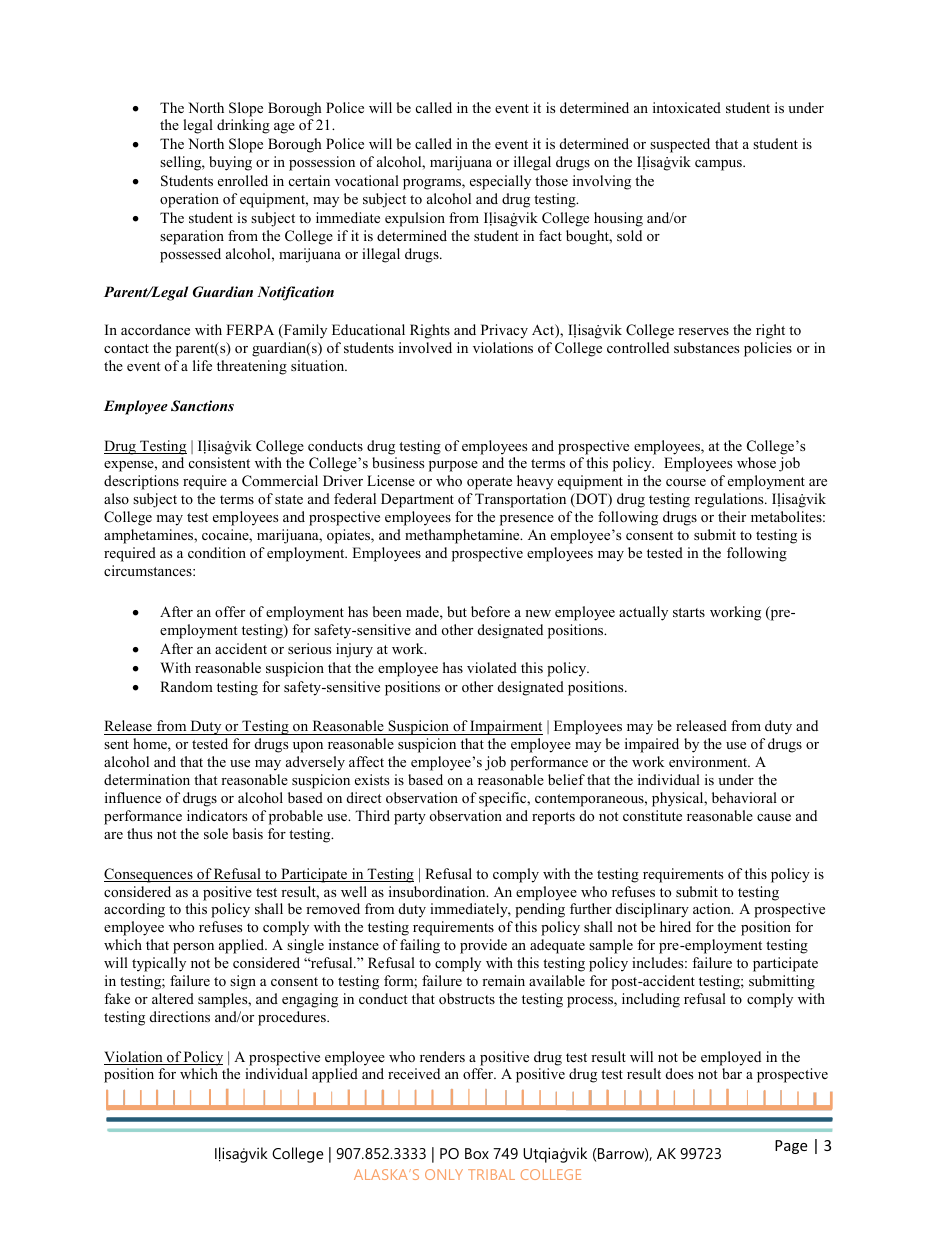 This screenshot has height=1233, width=952. I want to click on programs, so click(433, 184).
